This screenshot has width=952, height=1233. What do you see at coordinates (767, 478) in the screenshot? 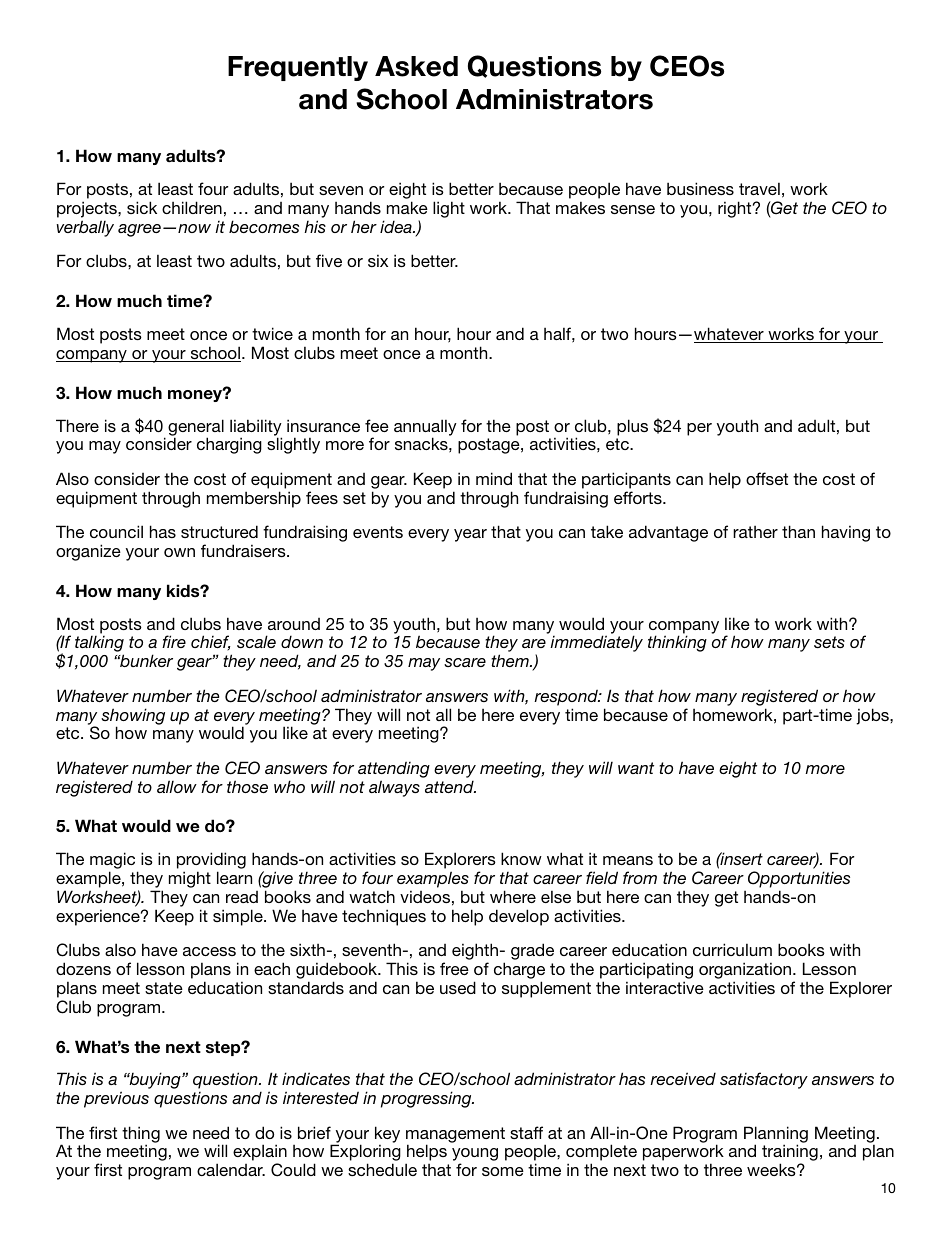
I see `offset` at bounding box center [767, 478].
